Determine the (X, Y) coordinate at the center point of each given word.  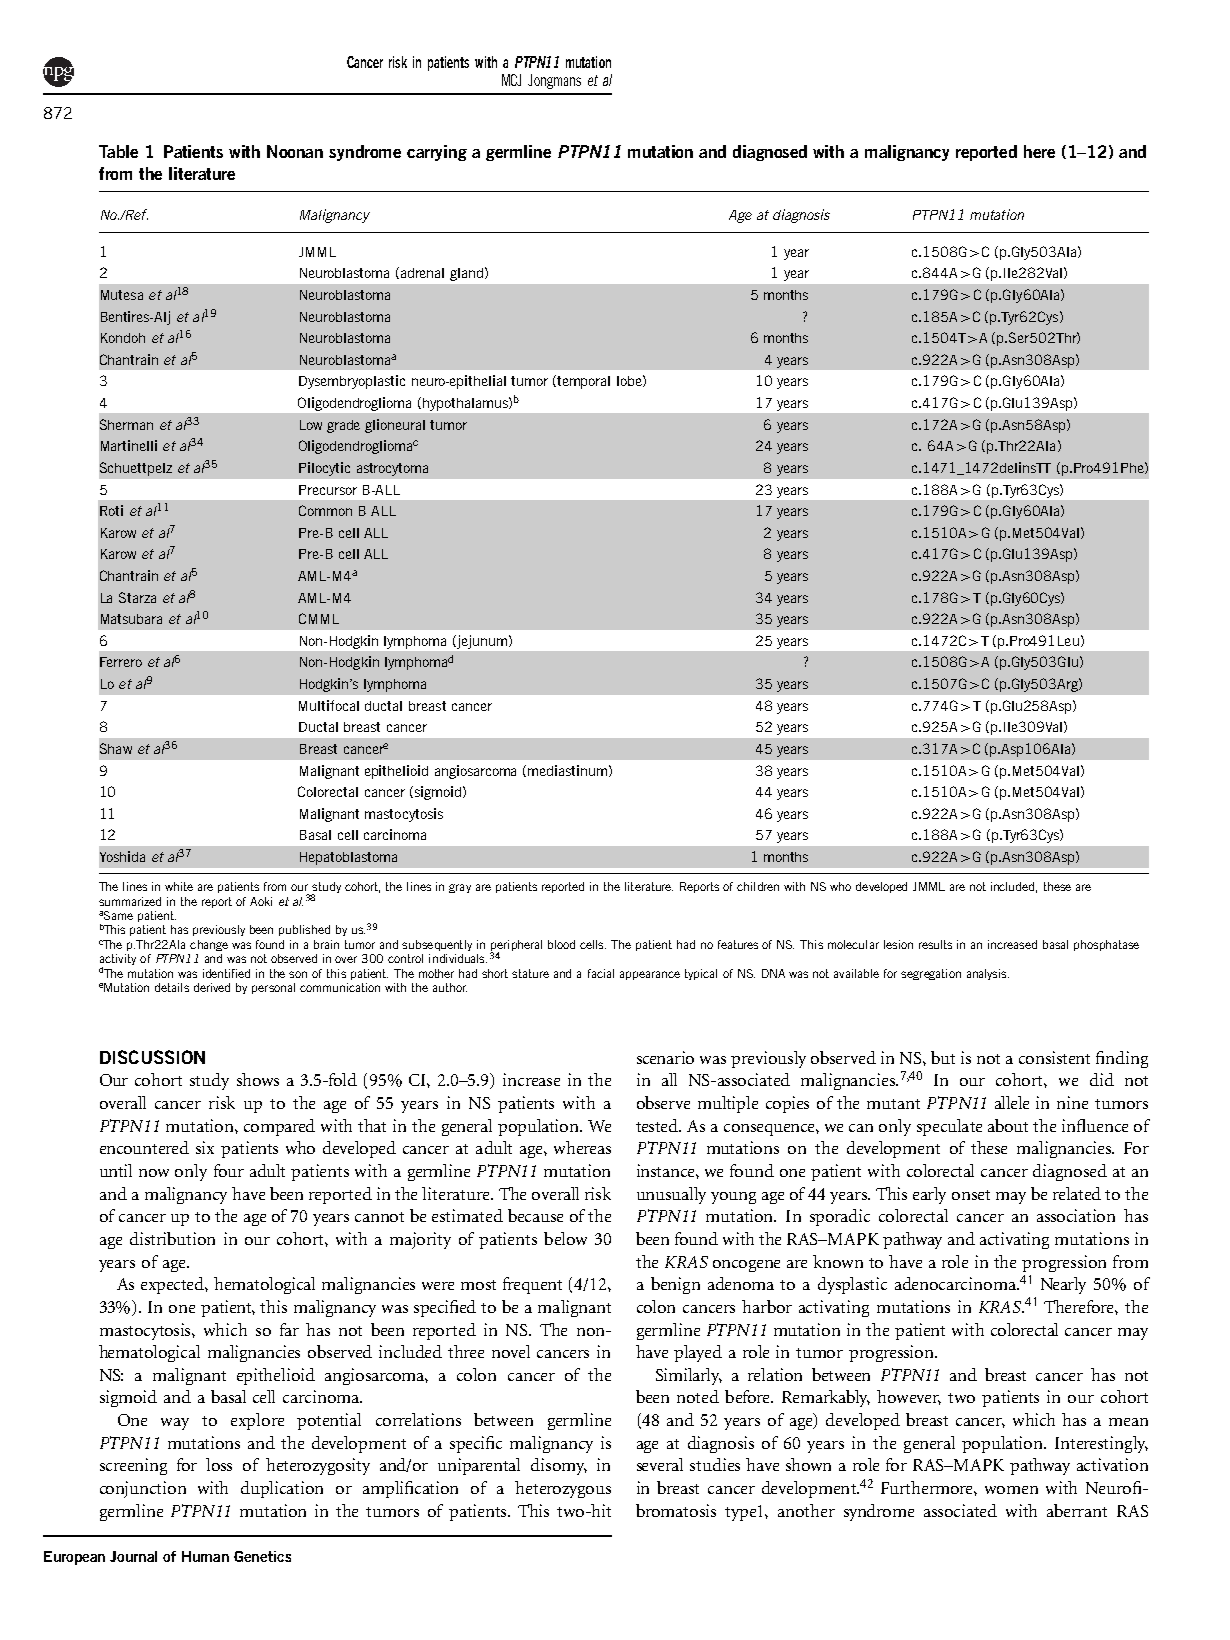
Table (118, 151)
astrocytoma (392, 469)
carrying (437, 153)
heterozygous (563, 1489)
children (758, 886)
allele (1012, 1102)
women (1011, 1490)
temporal (583, 382)
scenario (665, 1057)
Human (205, 1556)
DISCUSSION (152, 1057)
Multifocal (329, 705)
